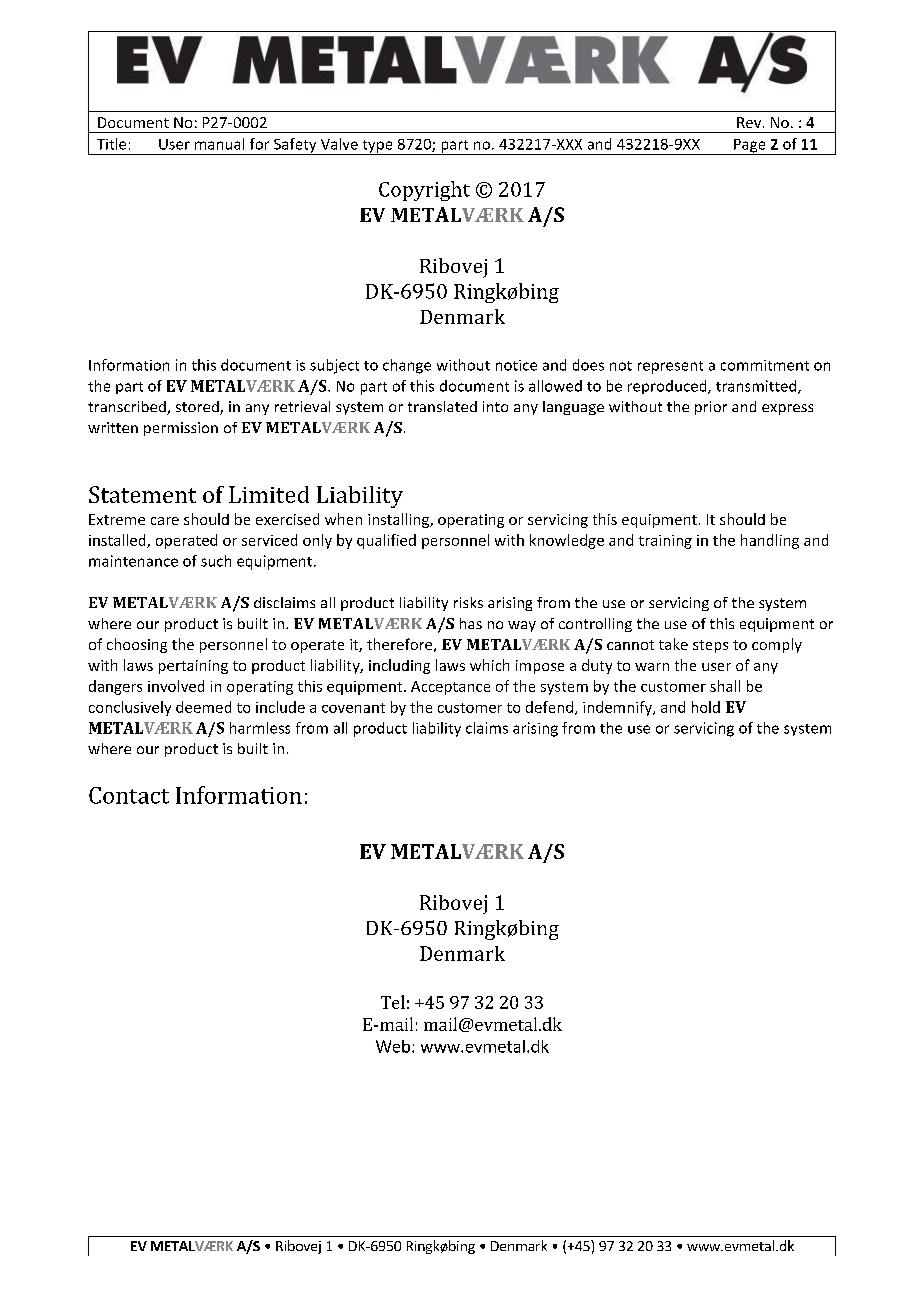  What do you see at coordinates (706, 707) in the image?
I see `hold` at bounding box center [706, 707].
